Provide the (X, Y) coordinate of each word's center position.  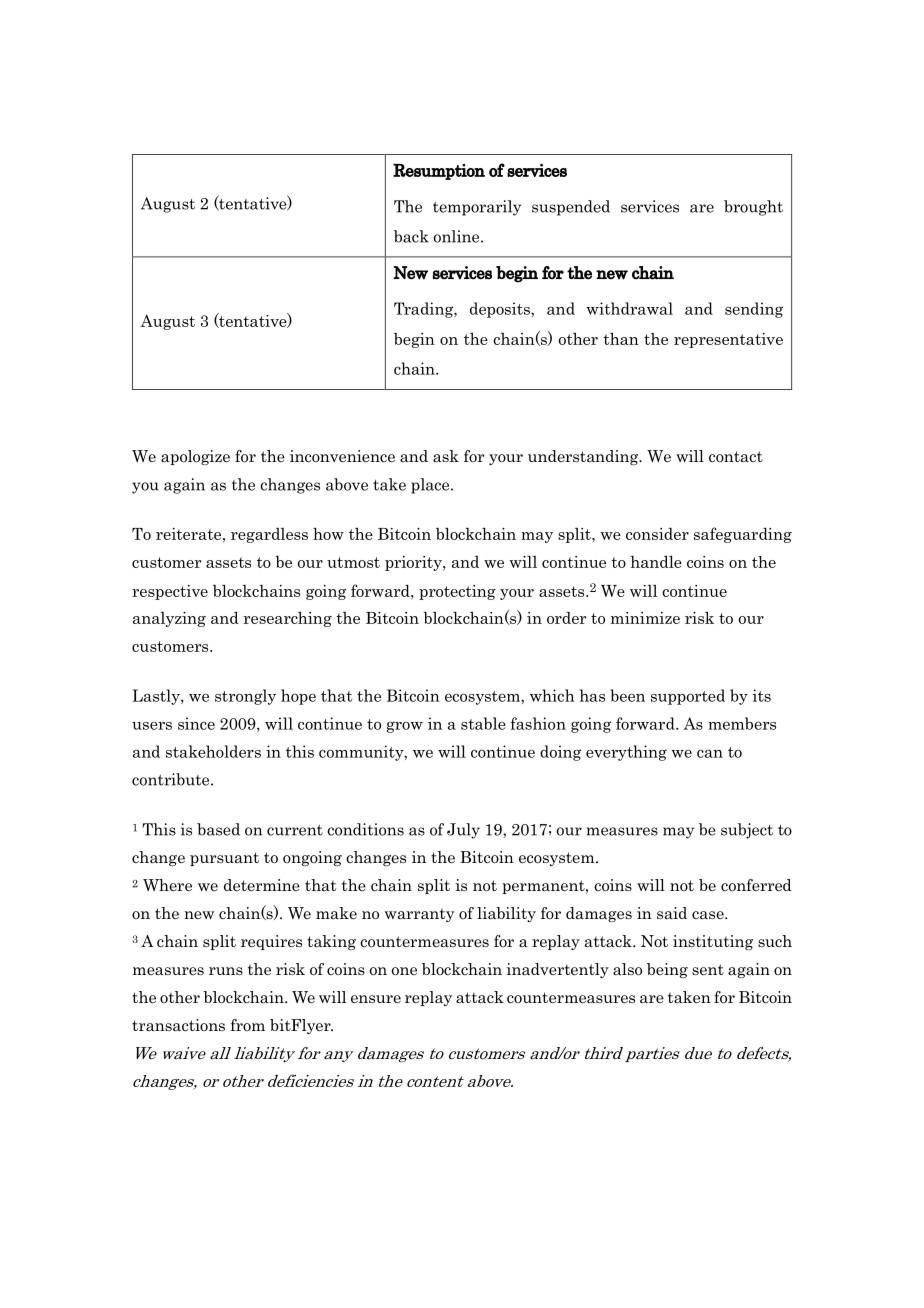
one (404, 971)
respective (170, 592)
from (247, 1025)
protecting (457, 592)
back (411, 236)
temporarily (477, 208)
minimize (645, 618)
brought (753, 208)
